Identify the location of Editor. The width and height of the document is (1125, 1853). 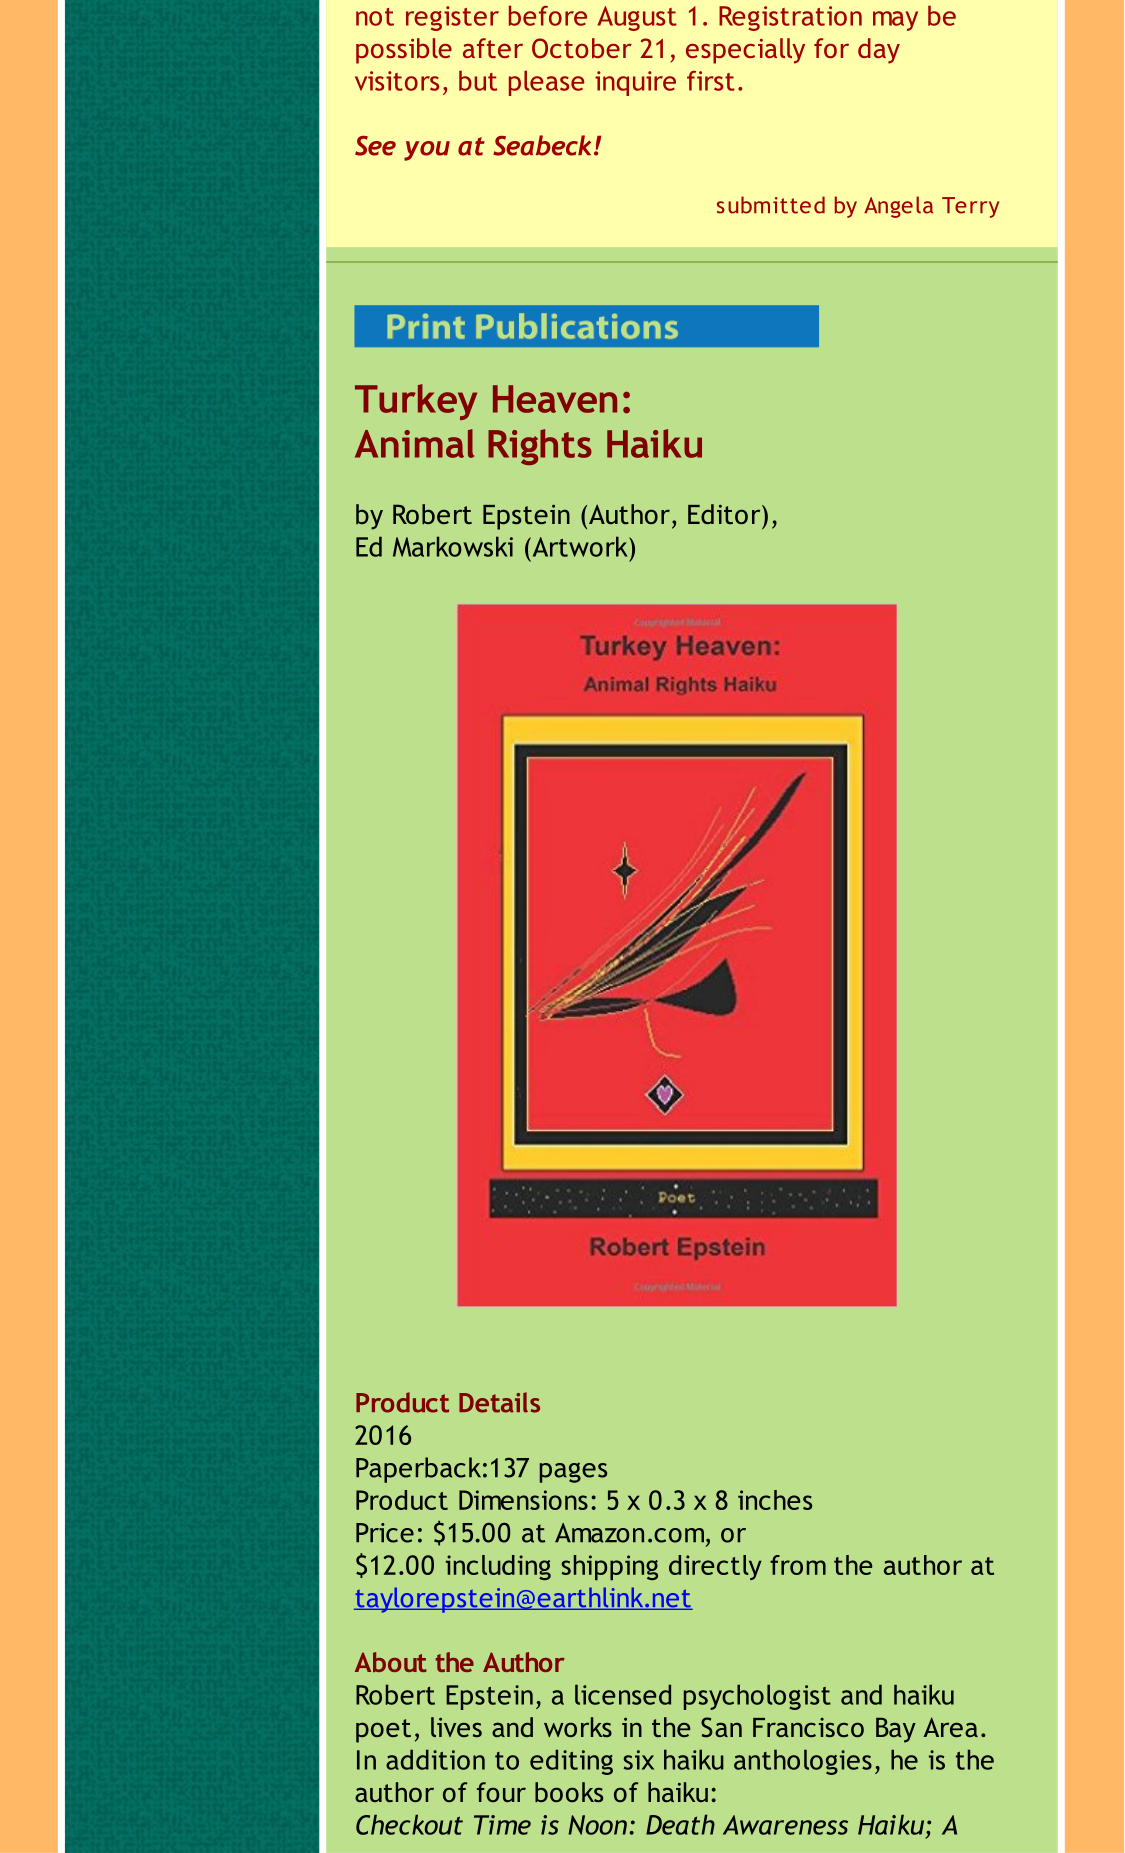
(725, 514).
